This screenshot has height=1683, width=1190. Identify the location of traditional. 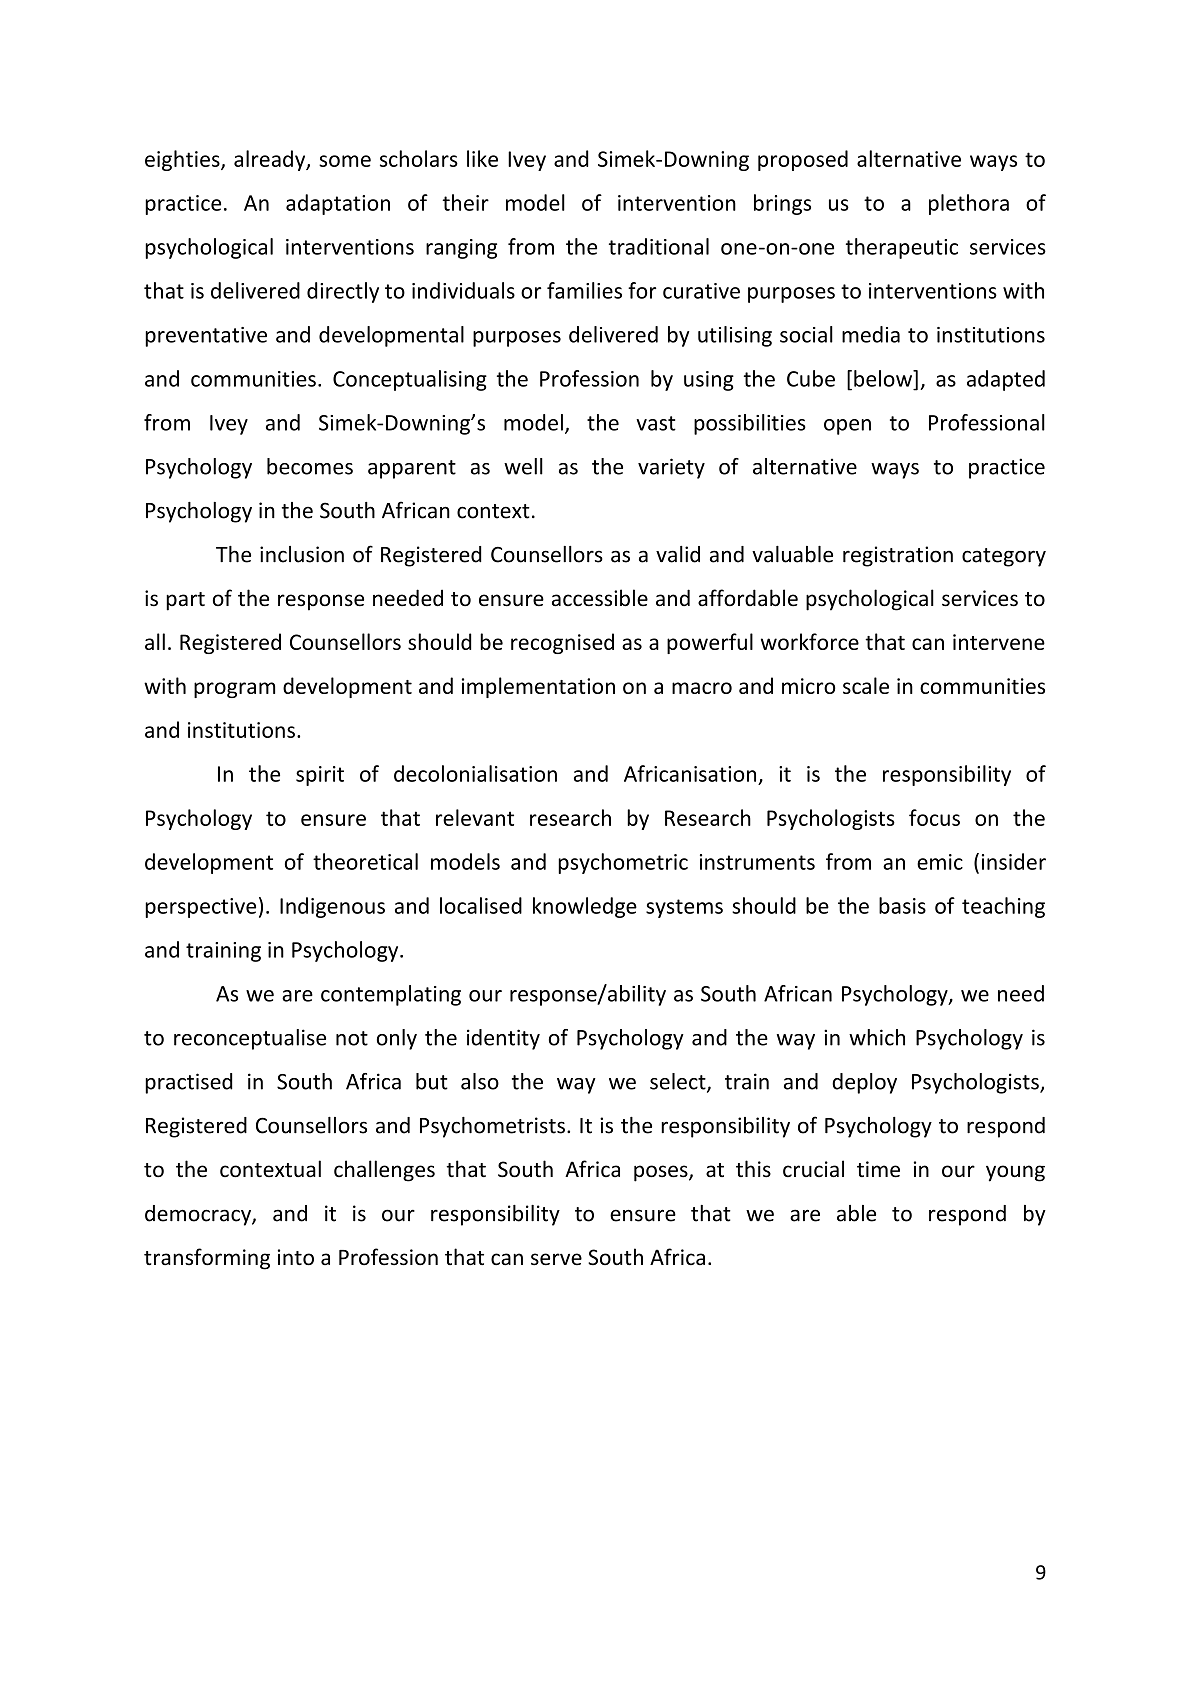
(659, 246).
